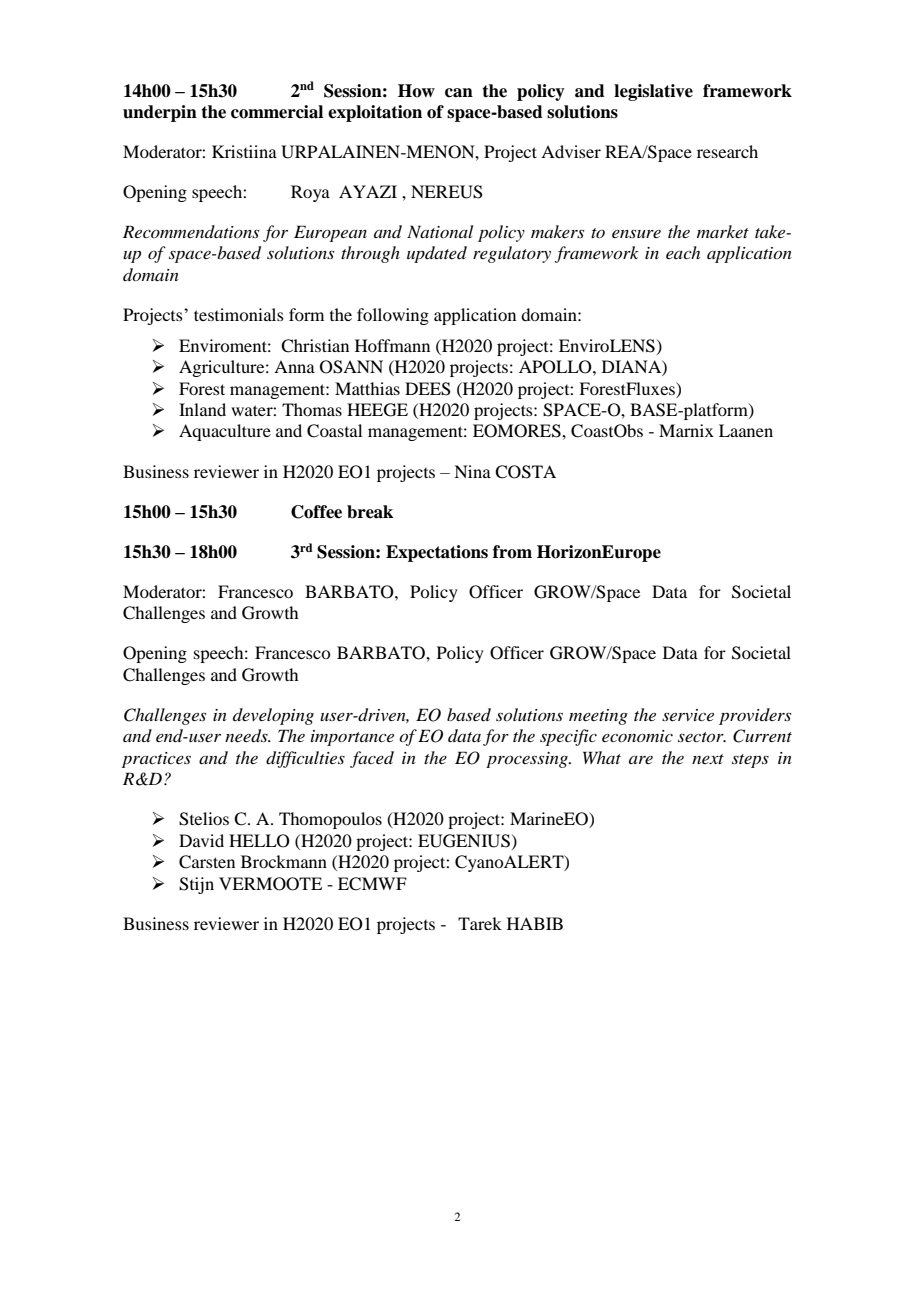 This screenshot has width=924, height=1308. I want to click on Coffee, so click(316, 512).
